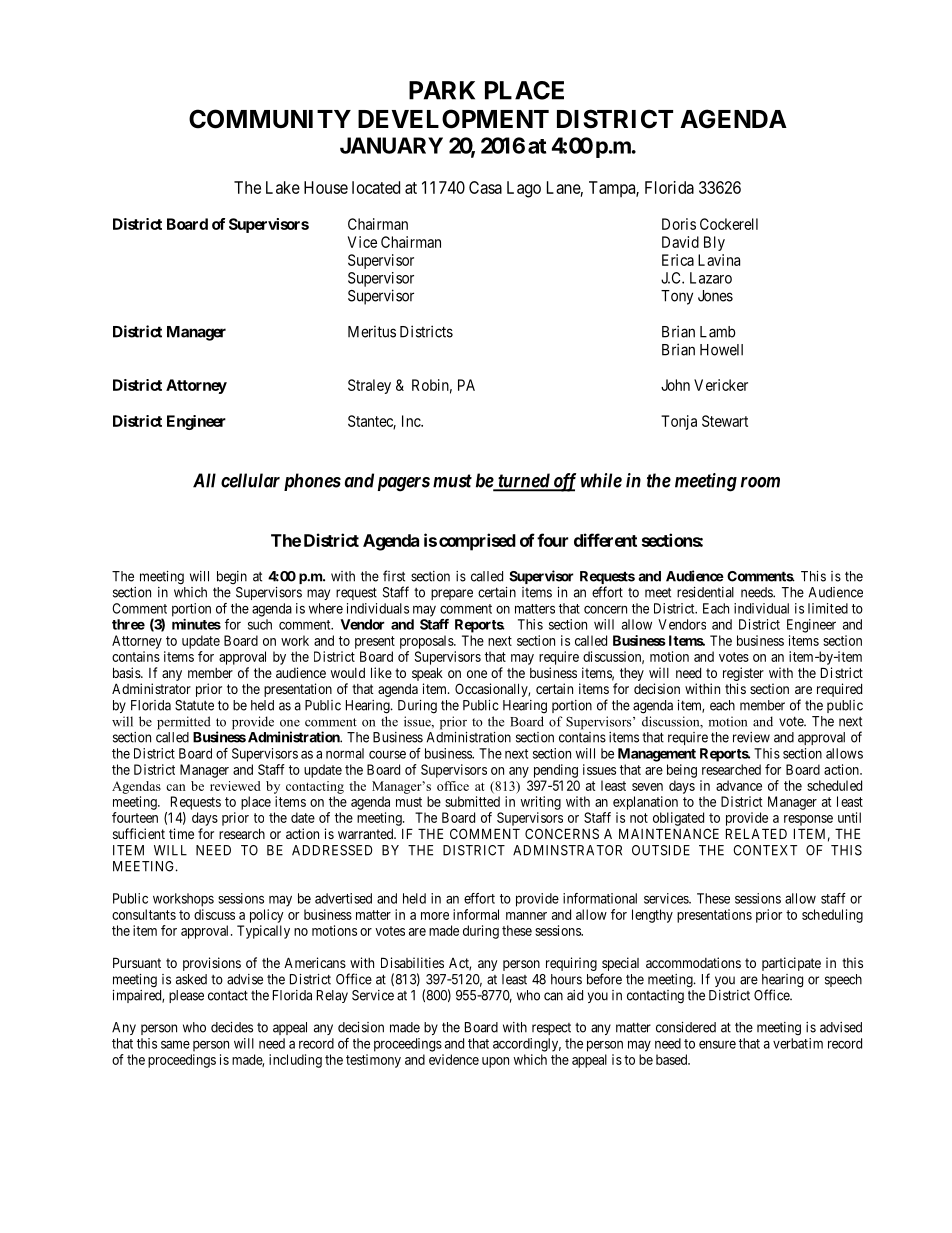  Describe the element at coordinates (679, 224) in the page. I see `Doris` at that location.
